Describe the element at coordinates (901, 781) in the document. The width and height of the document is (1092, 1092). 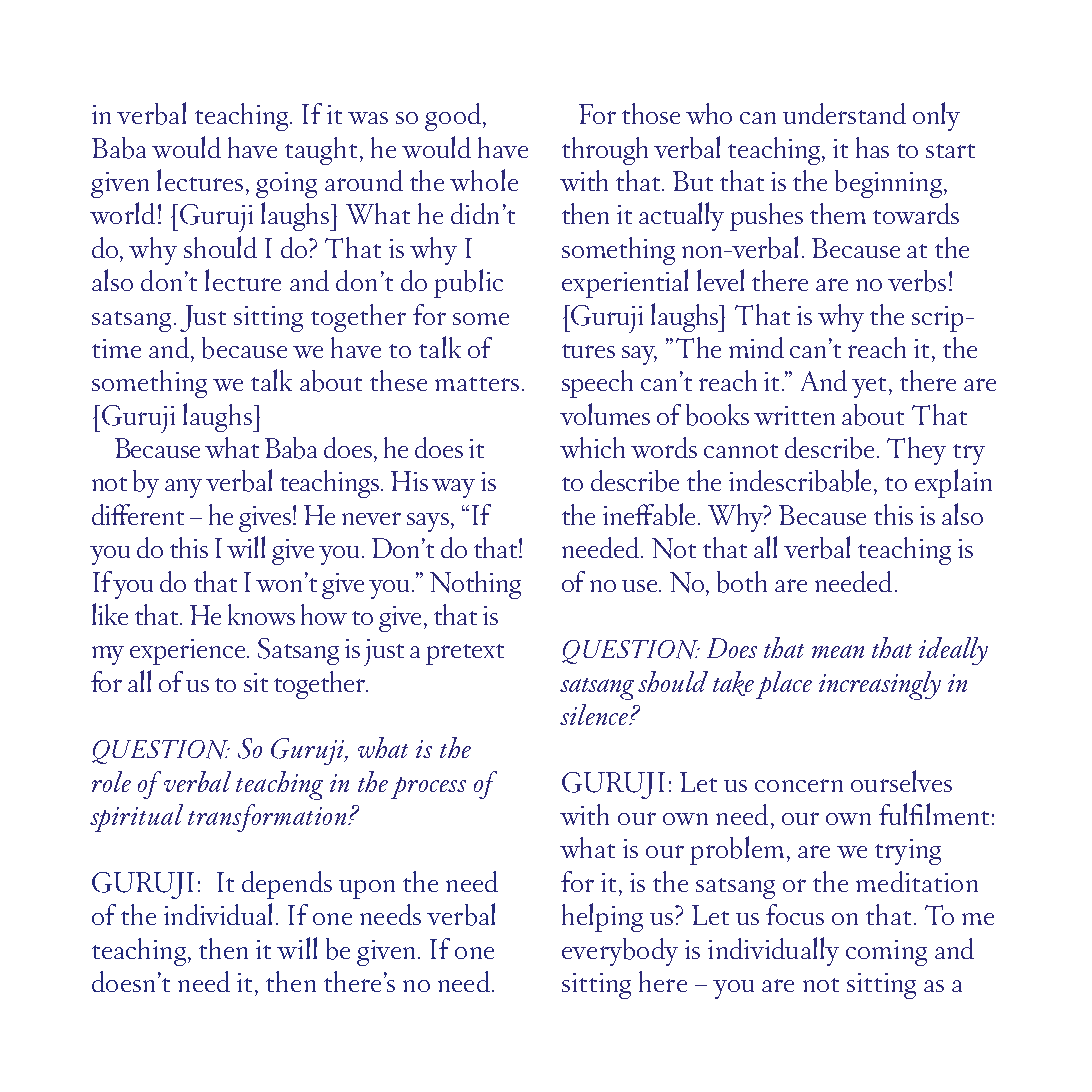
I see `ourselves` at that location.
